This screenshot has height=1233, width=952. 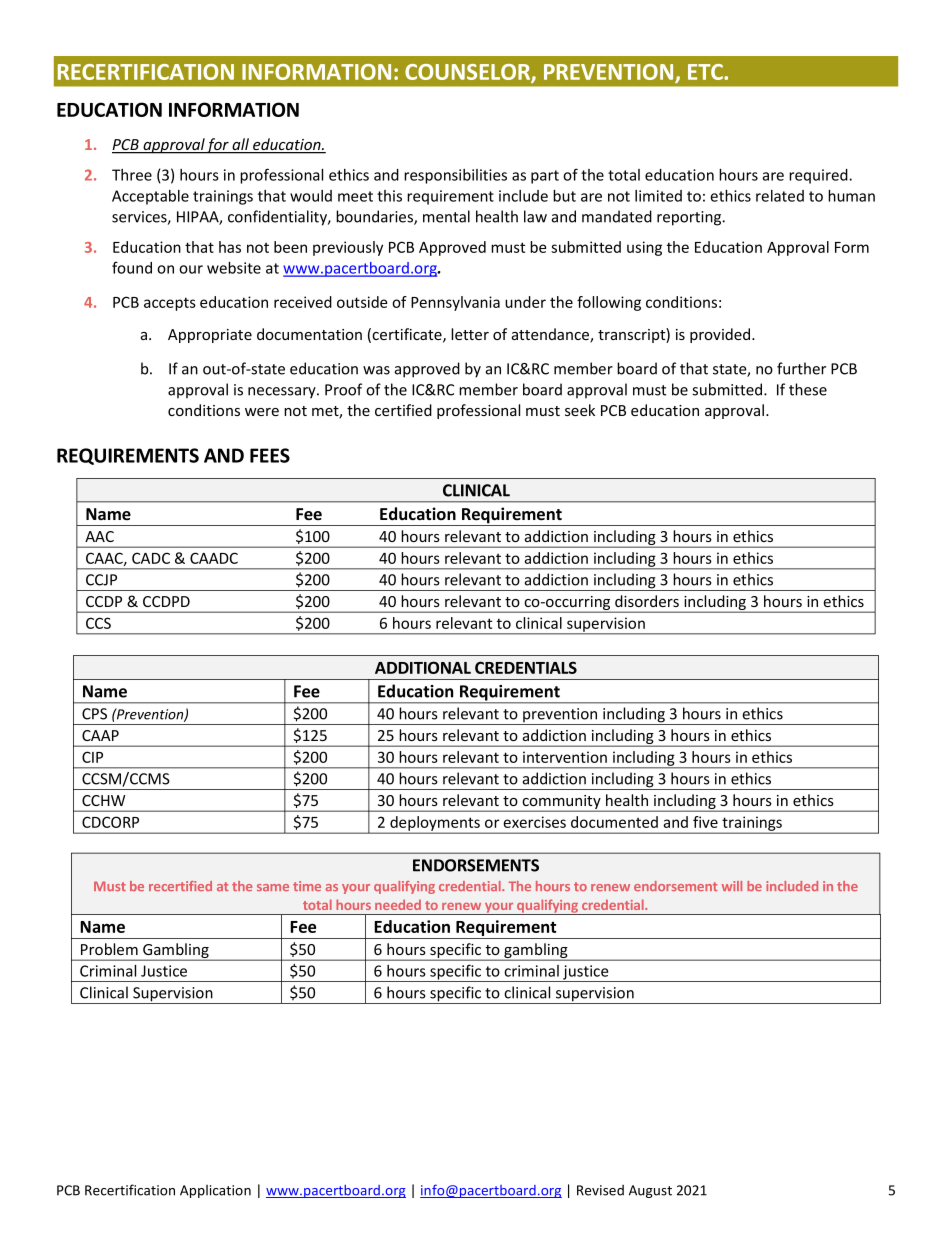 I want to click on Application, so click(x=215, y=1191).
